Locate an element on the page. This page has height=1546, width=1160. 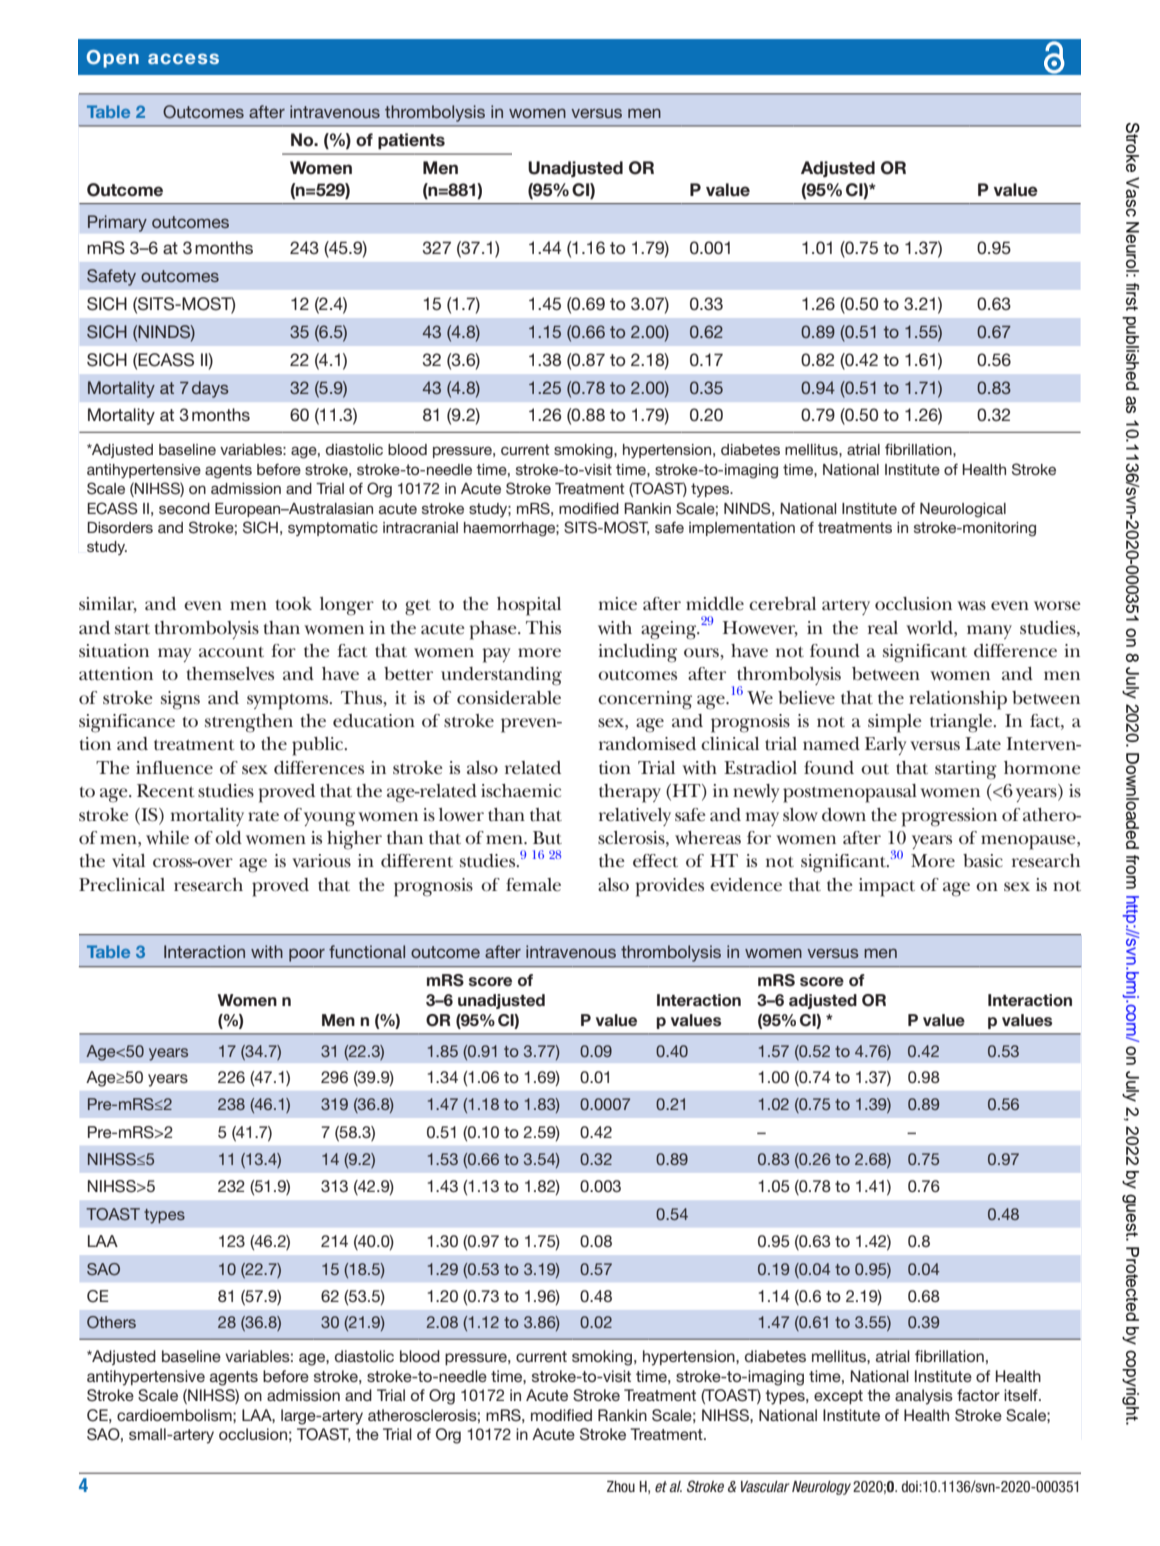
Zhou is located at coordinates (621, 1486).
